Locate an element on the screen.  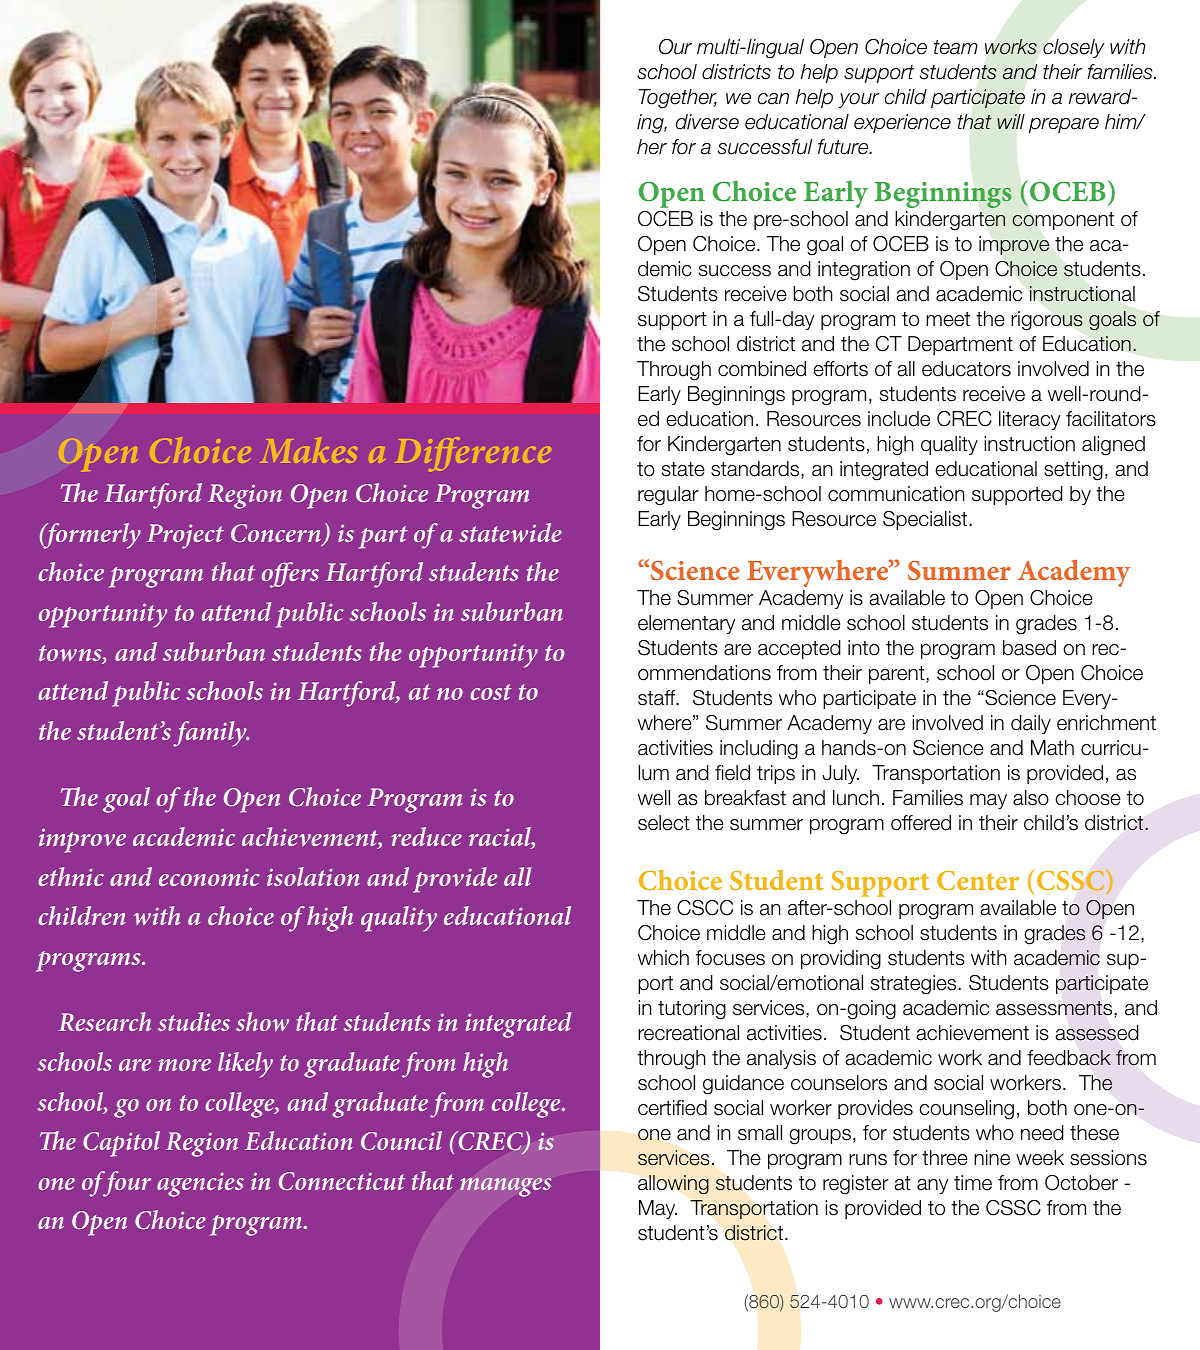
team is located at coordinates (956, 47).
